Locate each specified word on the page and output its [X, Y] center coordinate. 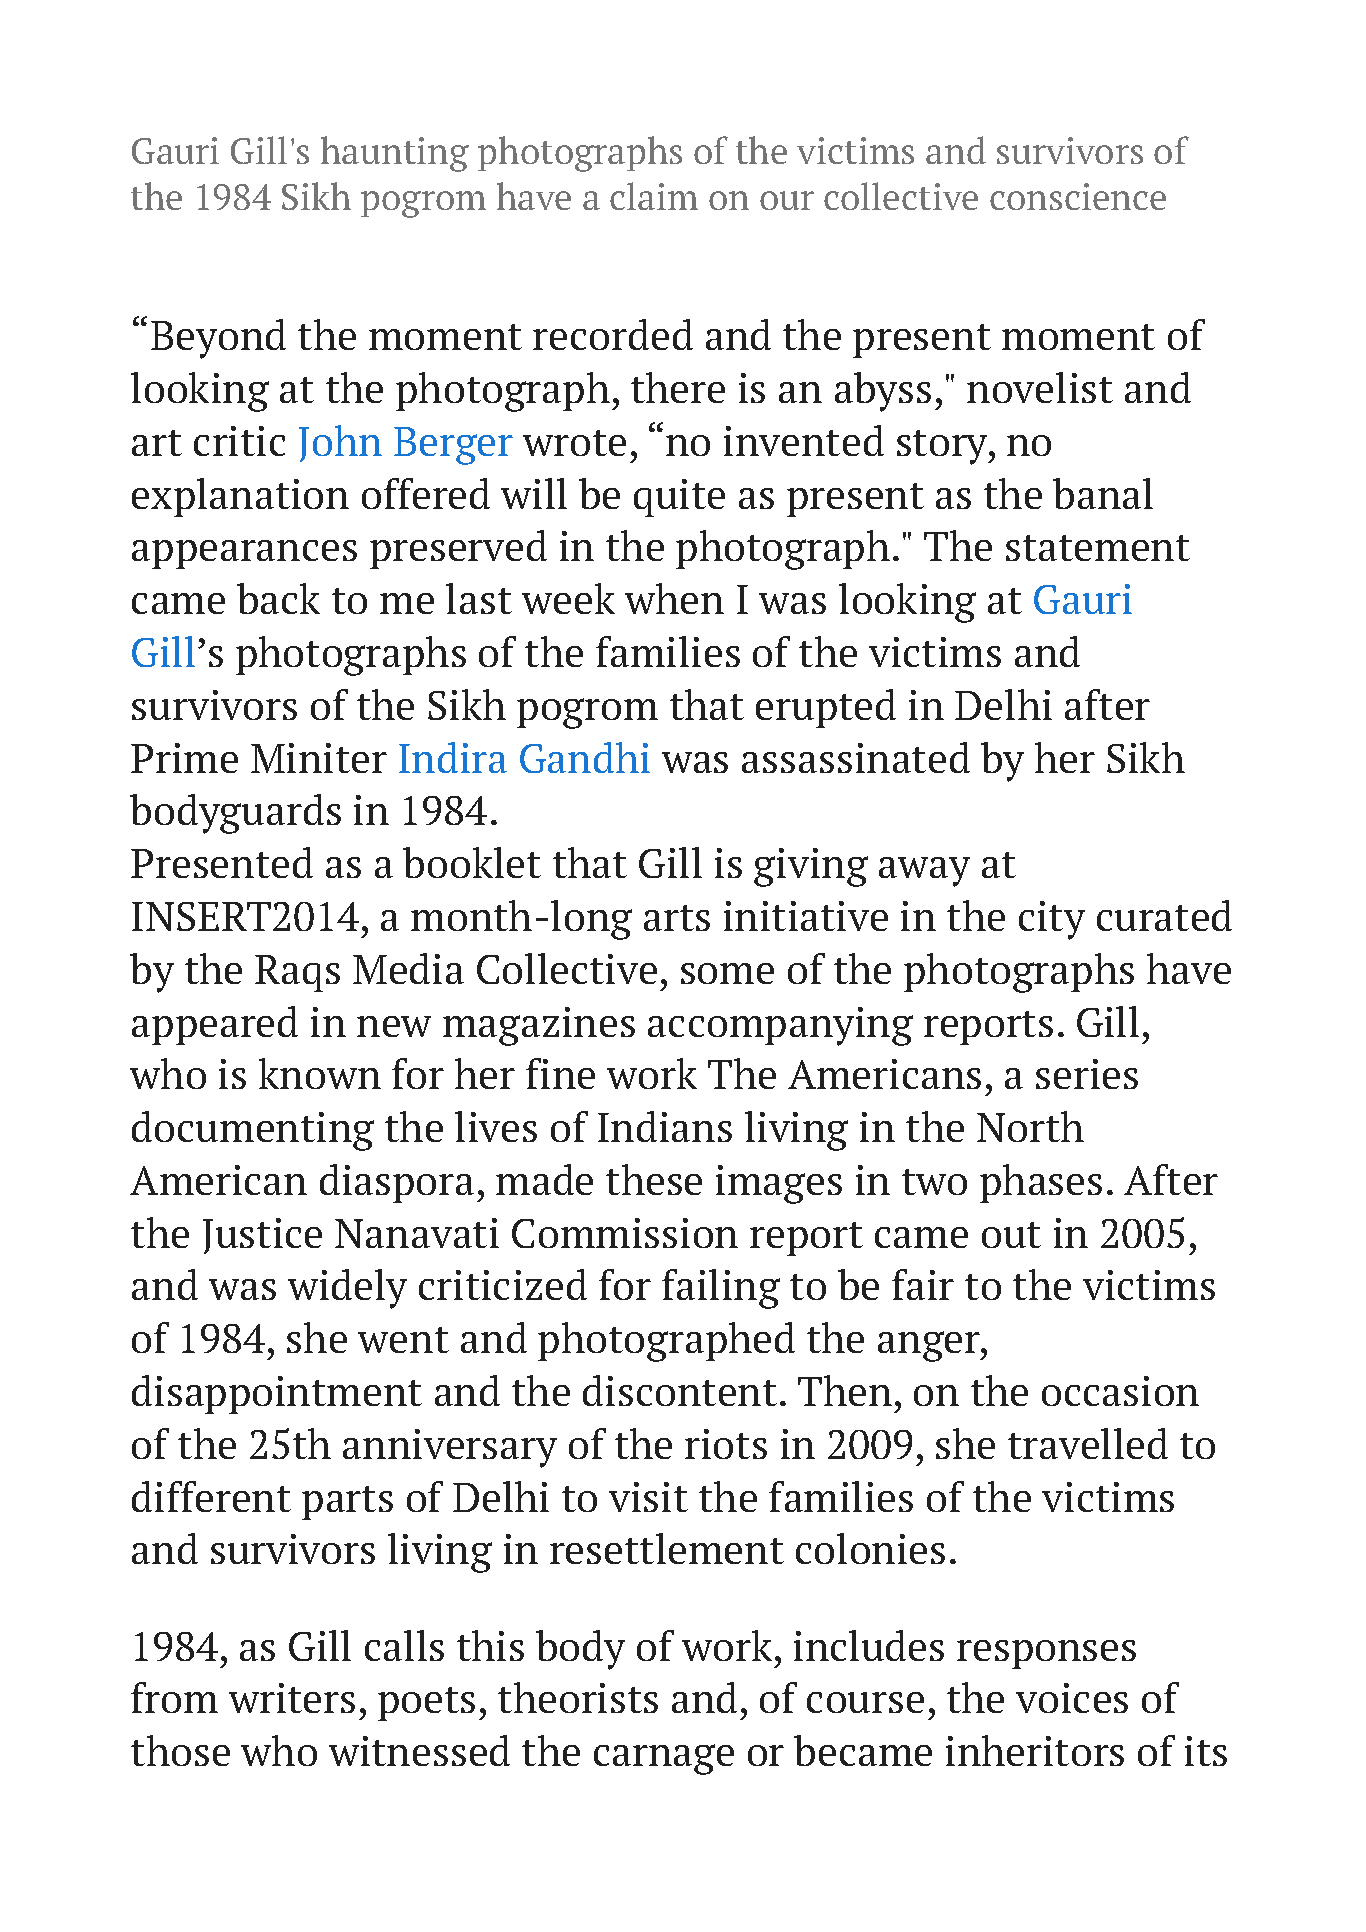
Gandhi [585, 757]
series [1087, 1074]
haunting [395, 154]
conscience [1078, 196]
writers [292, 1698]
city [1052, 920]
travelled [1088, 1443]
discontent [680, 1390]
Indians [665, 1126]
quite [679, 498]
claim [654, 196]
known [320, 1073]
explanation [240, 497]
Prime [184, 758]
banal [1103, 493]
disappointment [277, 1394]
